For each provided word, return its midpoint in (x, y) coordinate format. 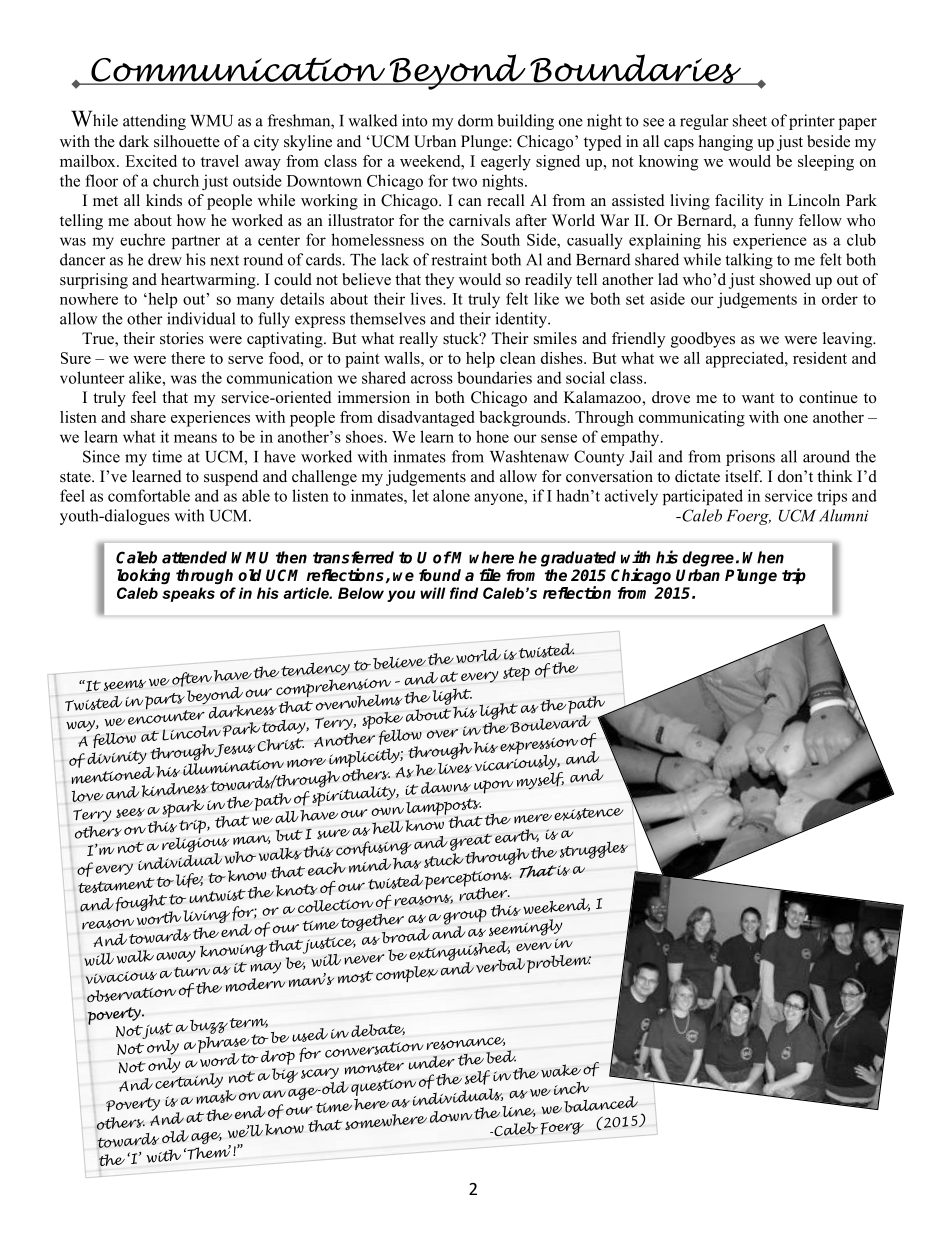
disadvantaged (426, 419)
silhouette (187, 141)
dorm (475, 120)
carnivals (479, 220)
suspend (231, 478)
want (758, 398)
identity (522, 320)
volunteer (92, 377)
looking (143, 576)
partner (196, 242)
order (840, 299)
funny (773, 222)
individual (201, 318)
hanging (726, 143)
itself (743, 476)
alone (451, 495)
